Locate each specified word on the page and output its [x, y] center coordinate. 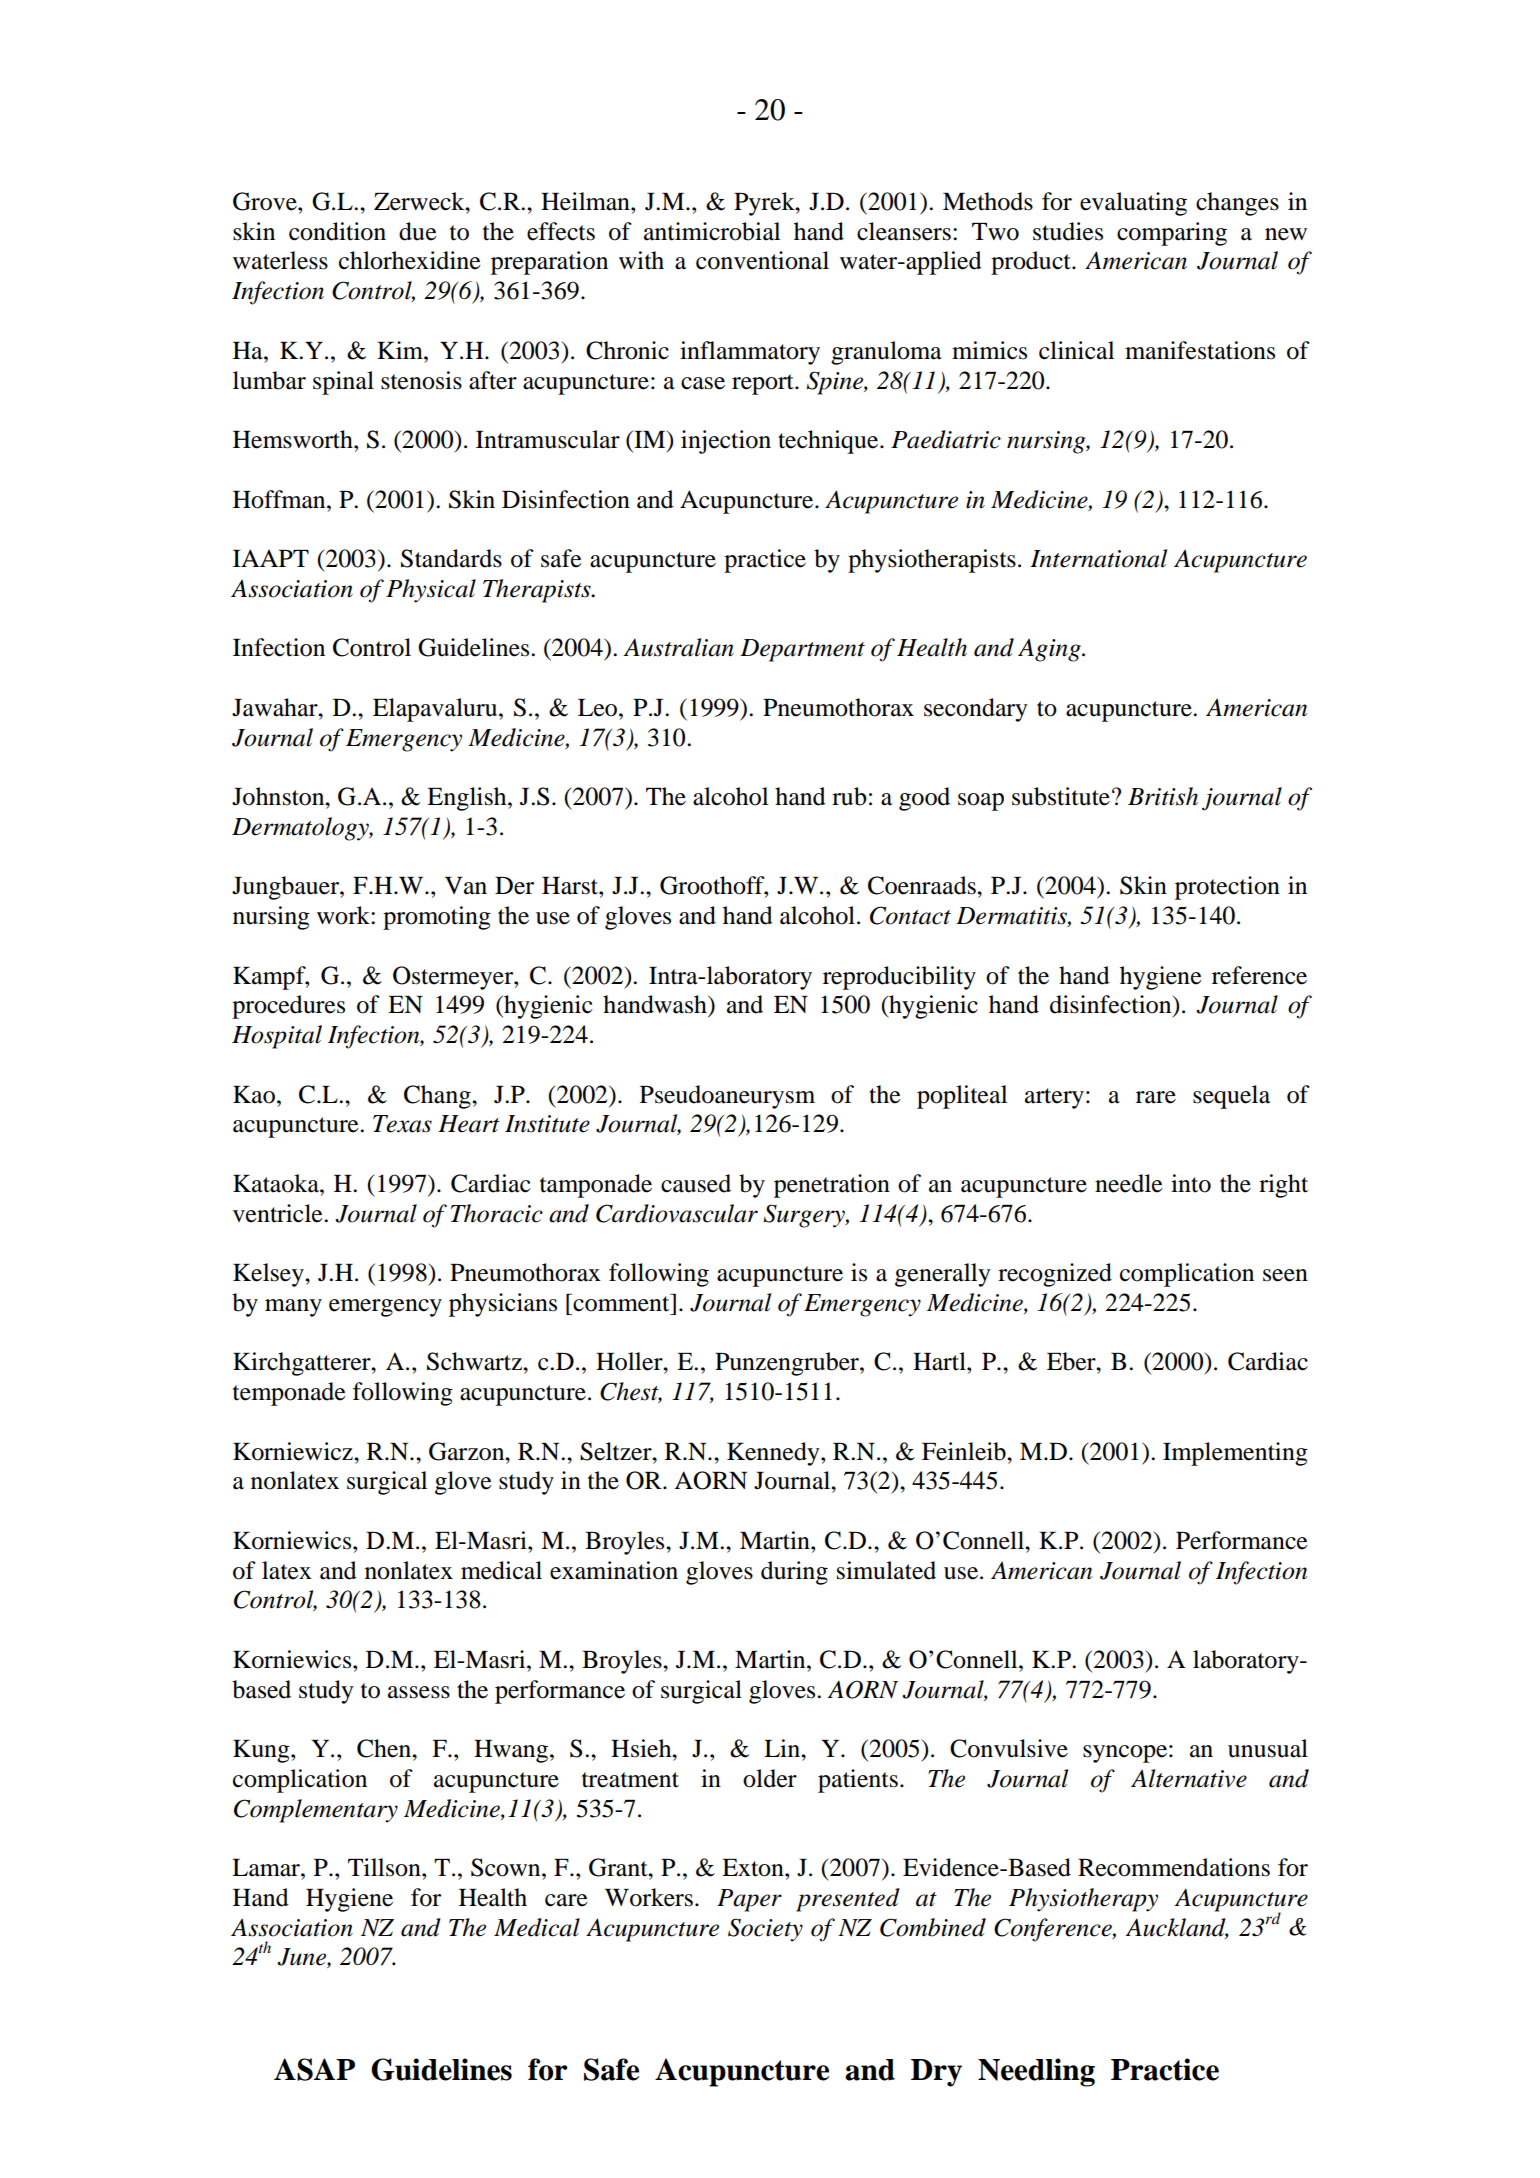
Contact [910, 915]
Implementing [1235, 1454]
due [418, 231]
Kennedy [774, 1454]
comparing [1172, 234]
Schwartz [475, 1361]
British [1163, 796]
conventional [762, 260]
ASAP [314, 2069]
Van [466, 886]
